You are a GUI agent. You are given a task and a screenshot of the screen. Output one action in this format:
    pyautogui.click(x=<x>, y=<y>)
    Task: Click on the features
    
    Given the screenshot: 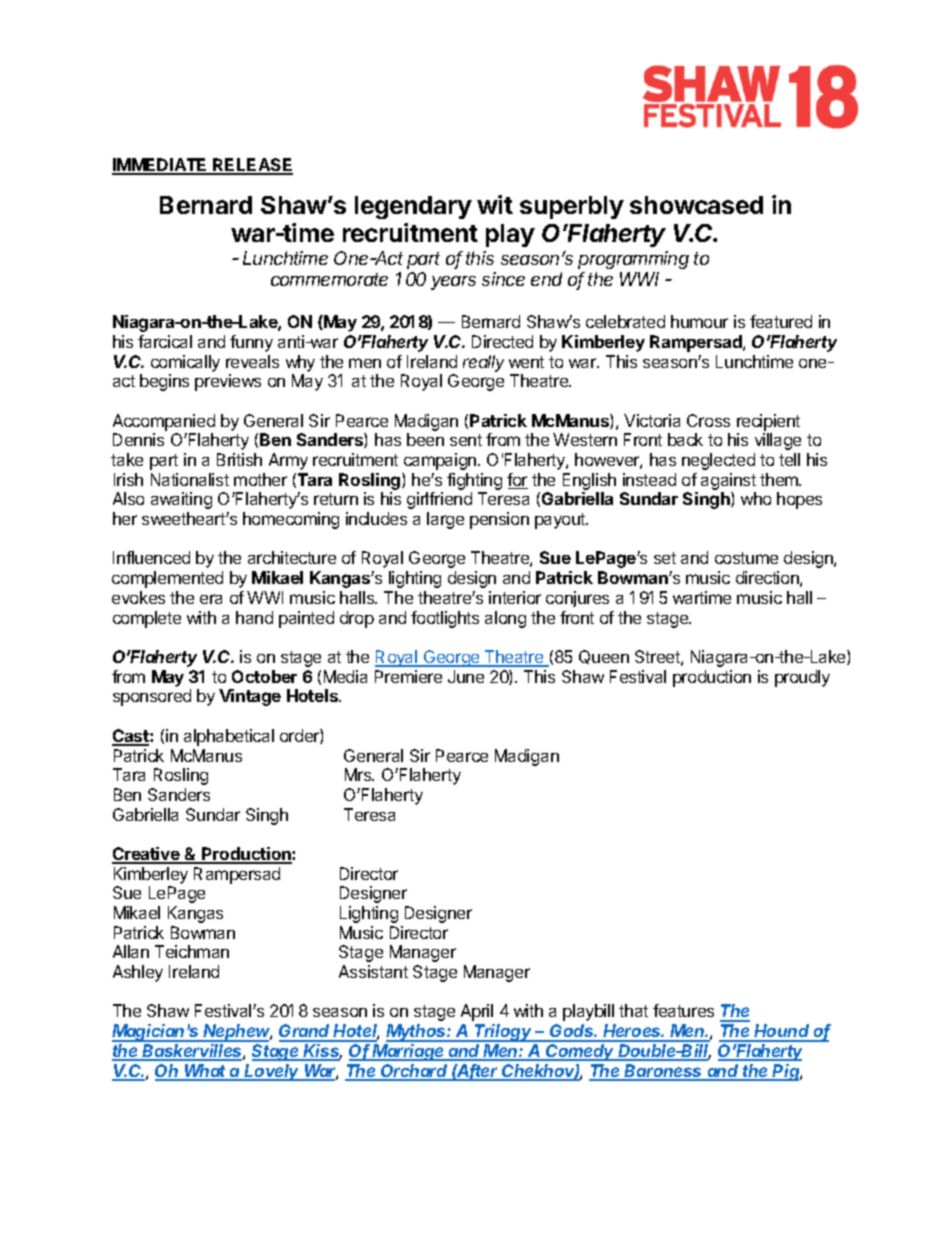 What is the action you would take?
    pyautogui.click(x=683, y=1010)
